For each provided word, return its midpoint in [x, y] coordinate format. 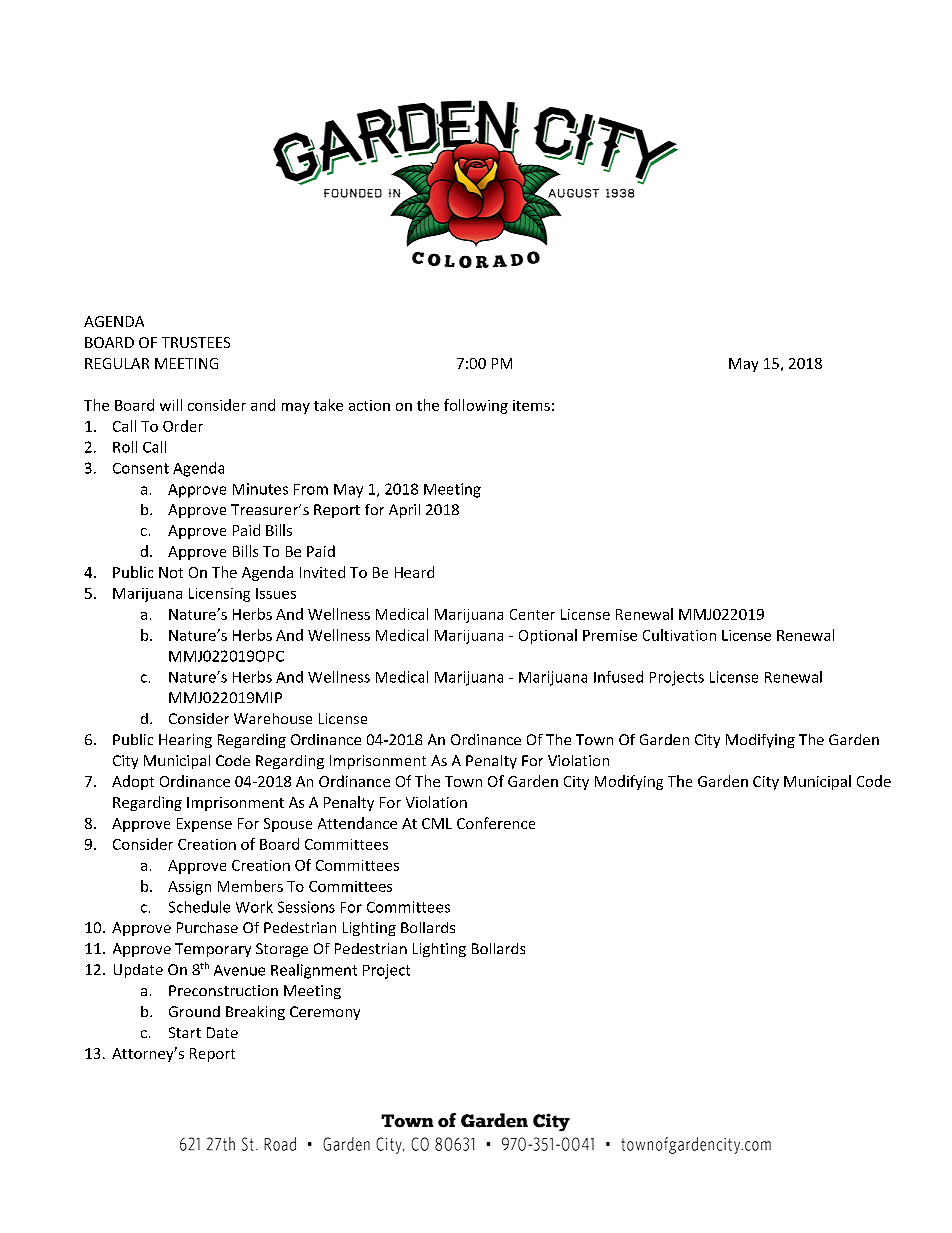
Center [532, 614]
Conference [496, 823]
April [404, 511]
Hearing [185, 741]
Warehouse [273, 718]
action [369, 405]
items [531, 405]
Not [171, 572]
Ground [194, 1011]
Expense [204, 825]
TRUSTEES [196, 342]
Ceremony [325, 1013]
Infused [618, 677]
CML [437, 823]
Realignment [314, 971]
